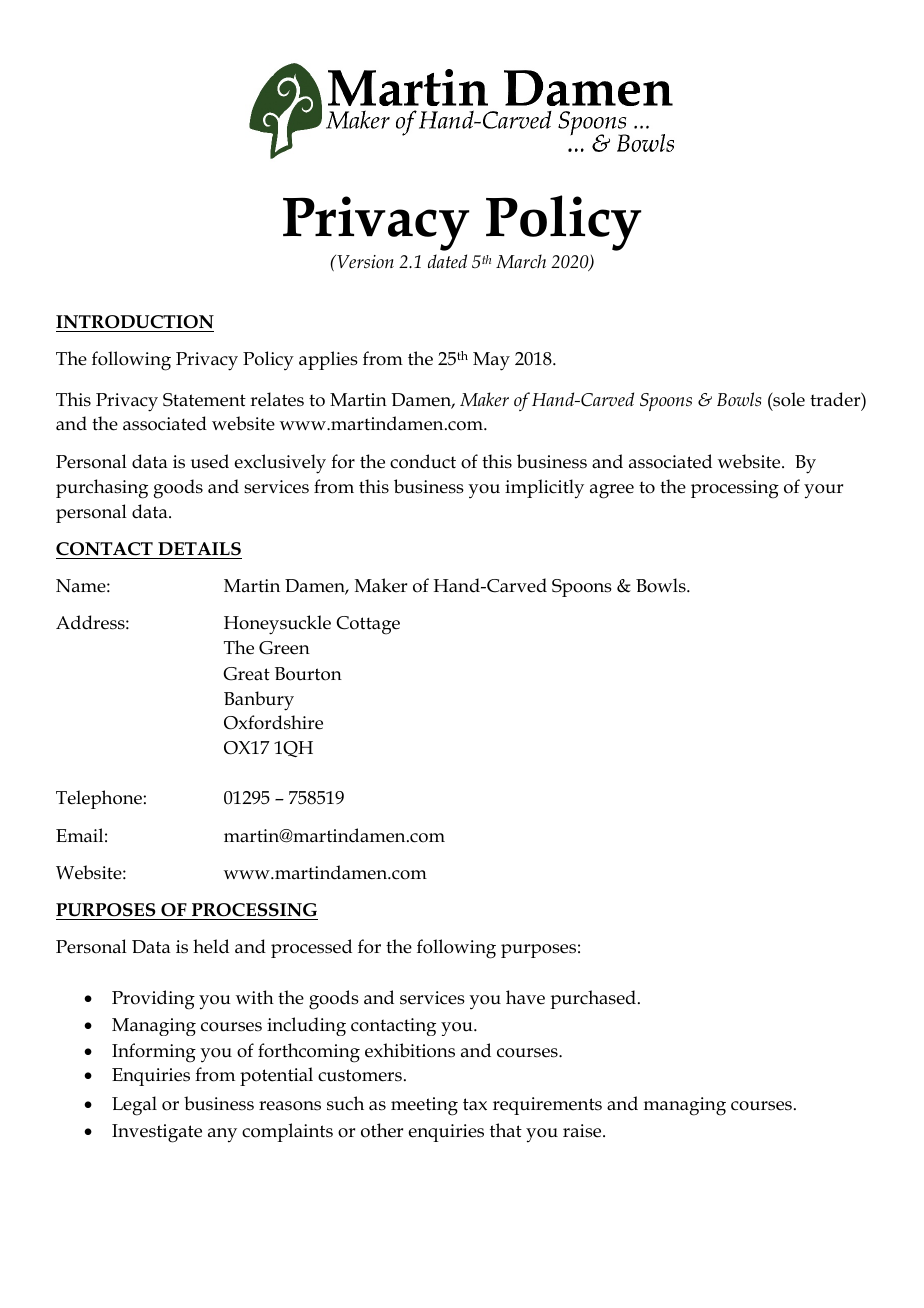 This screenshot has width=924, height=1308. Describe the element at coordinates (547, 1106) in the screenshot. I see `requirements` at that location.
